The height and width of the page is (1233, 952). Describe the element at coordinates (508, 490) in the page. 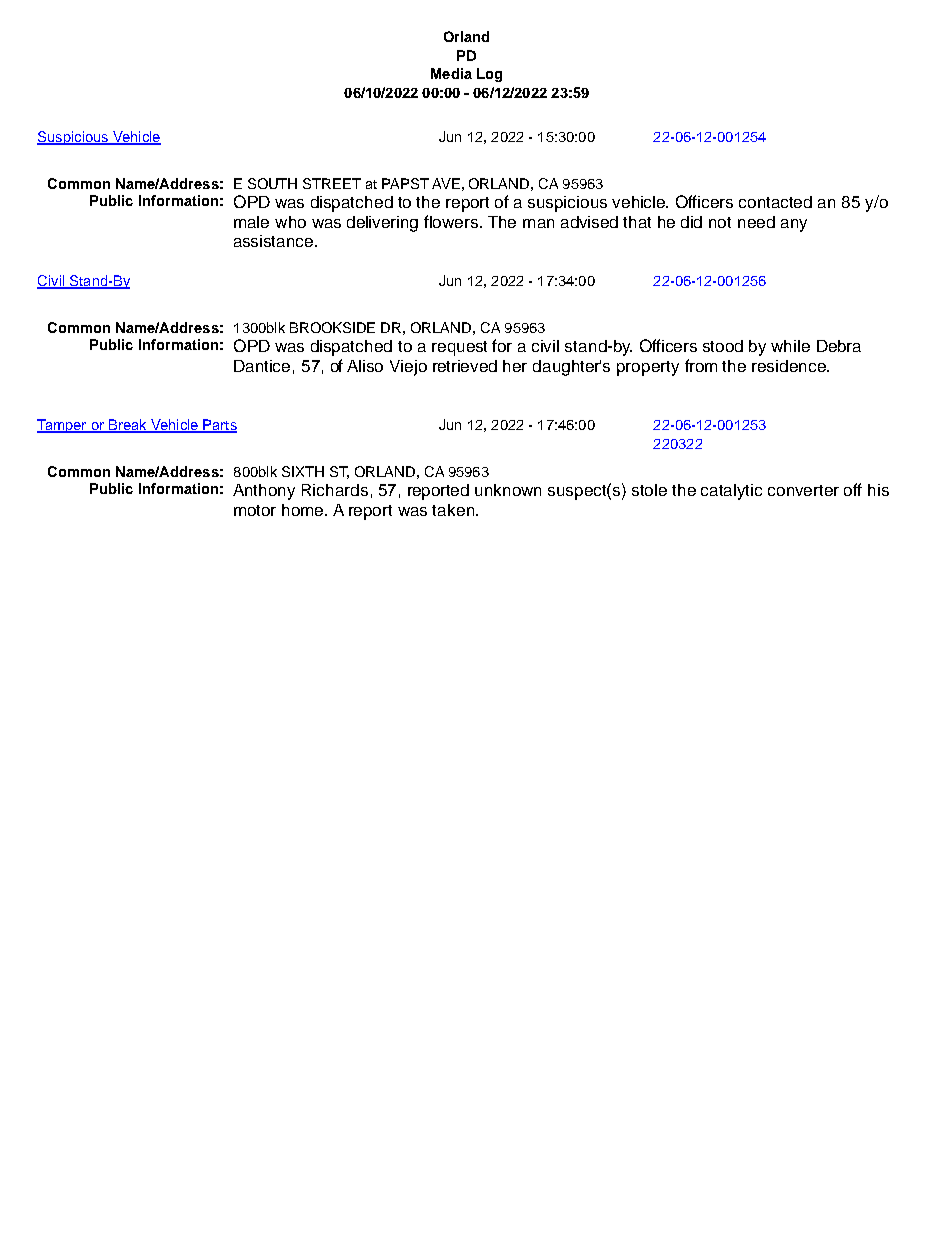

I see `unknown` at that location.
